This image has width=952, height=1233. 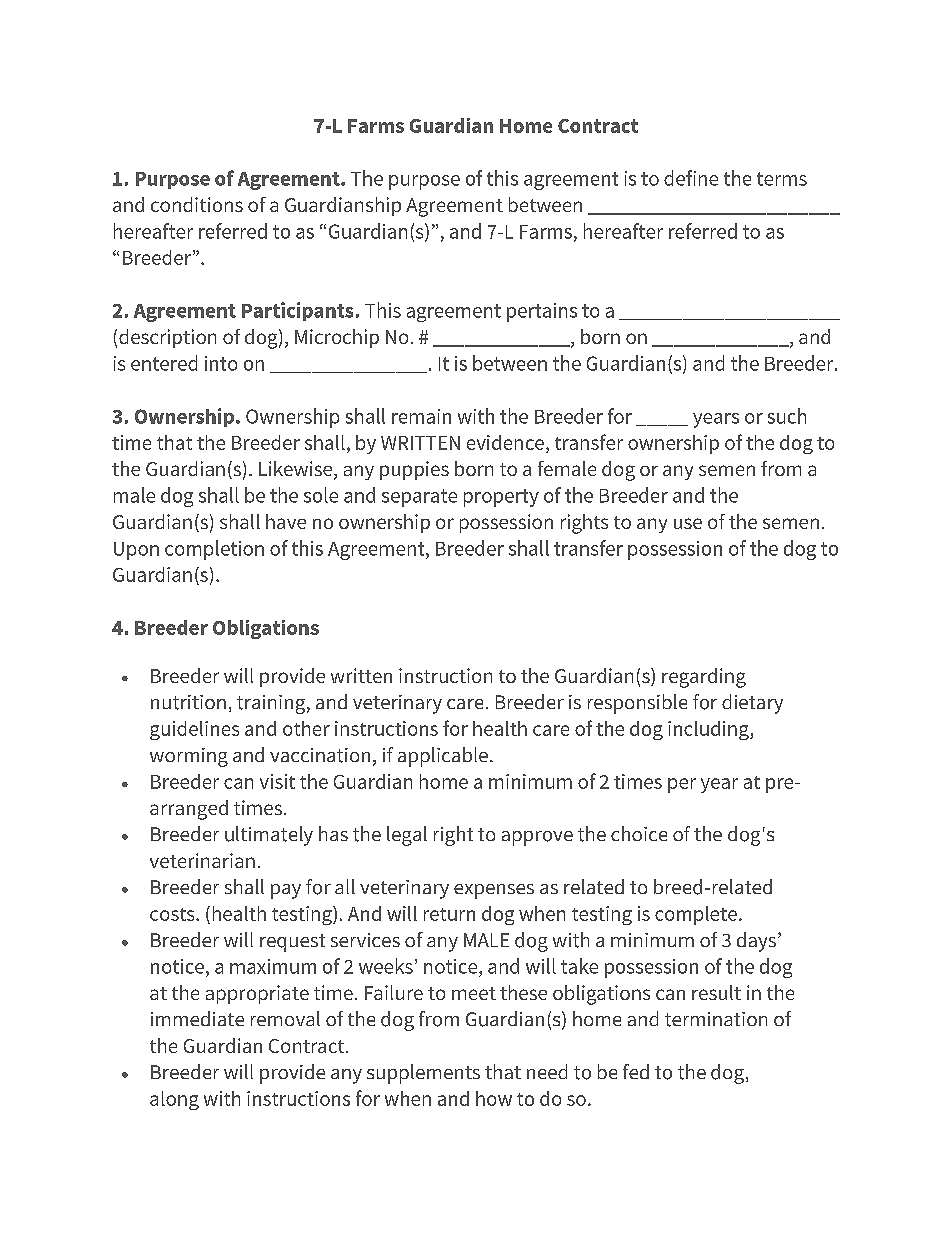 I want to click on veterinarian, so click(x=202, y=860).
